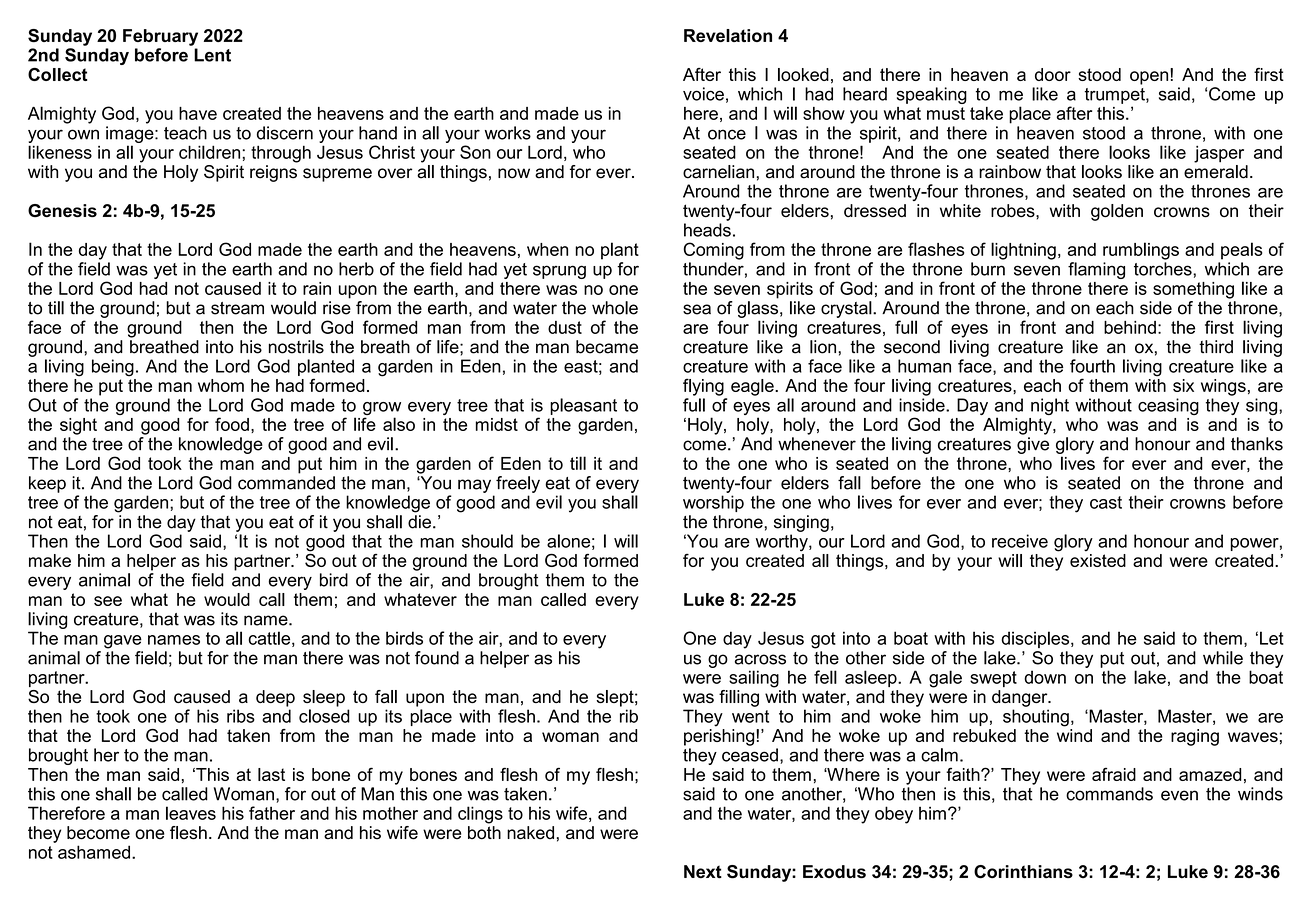 This screenshot has height=924, width=1308. What do you see at coordinates (232, 424) in the screenshot?
I see `food` at bounding box center [232, 424].
